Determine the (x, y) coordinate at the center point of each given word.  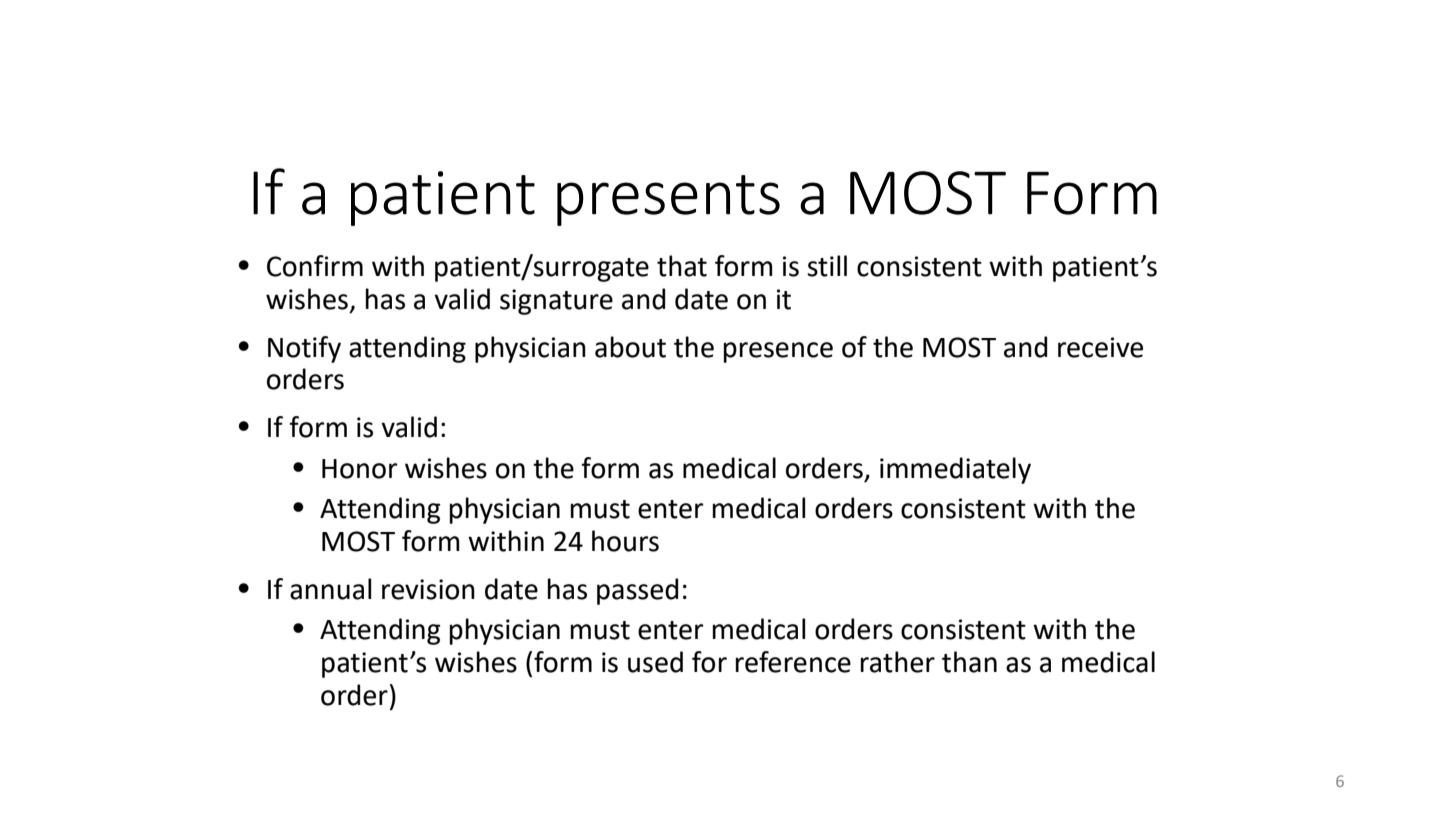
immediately (955, 470)
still (827, 266)
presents (668, 200)
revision (428, 589)
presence (778, 352)
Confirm (315, 266)
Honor (360, 469)
